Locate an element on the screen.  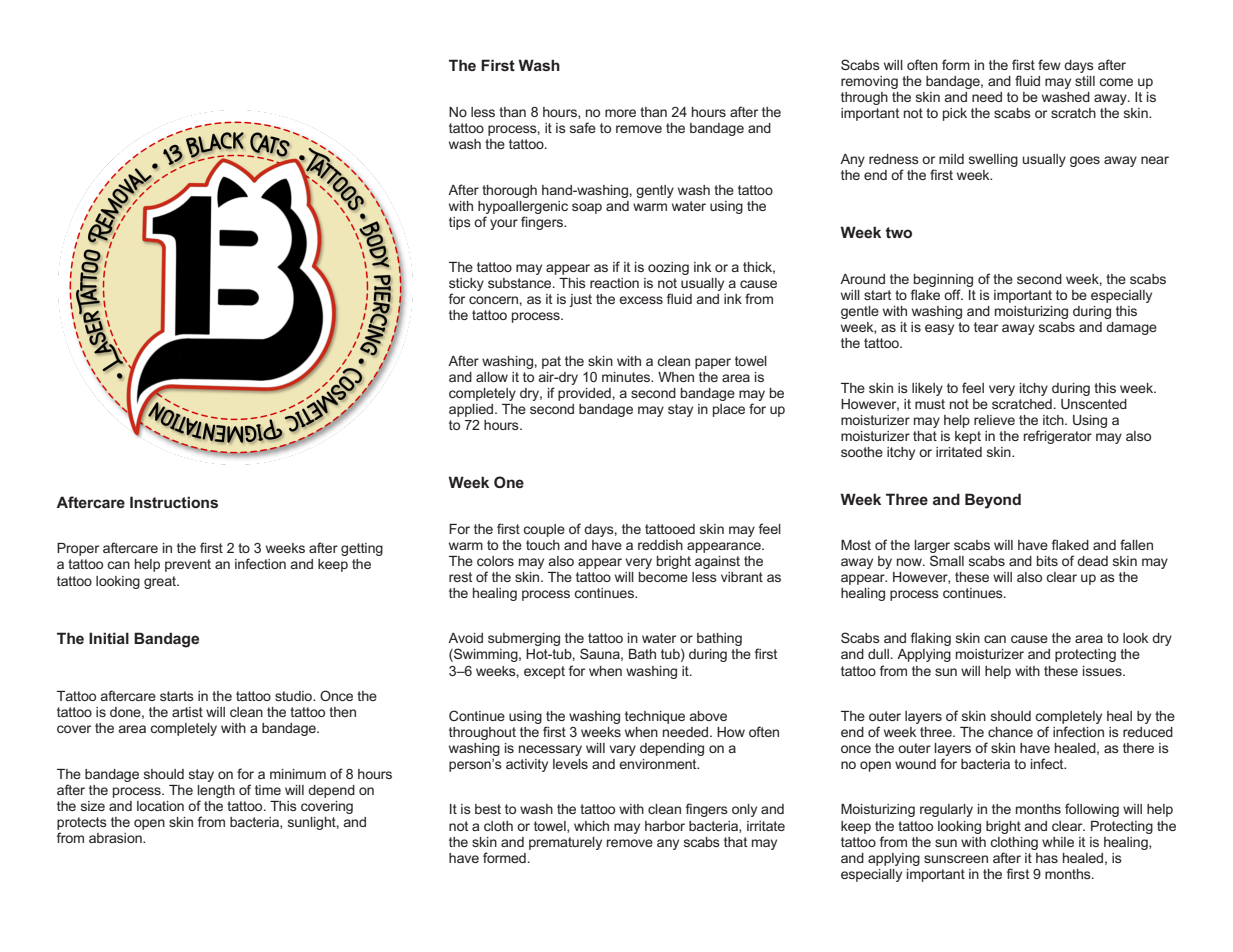
more is located at coordinates (620, 113).
